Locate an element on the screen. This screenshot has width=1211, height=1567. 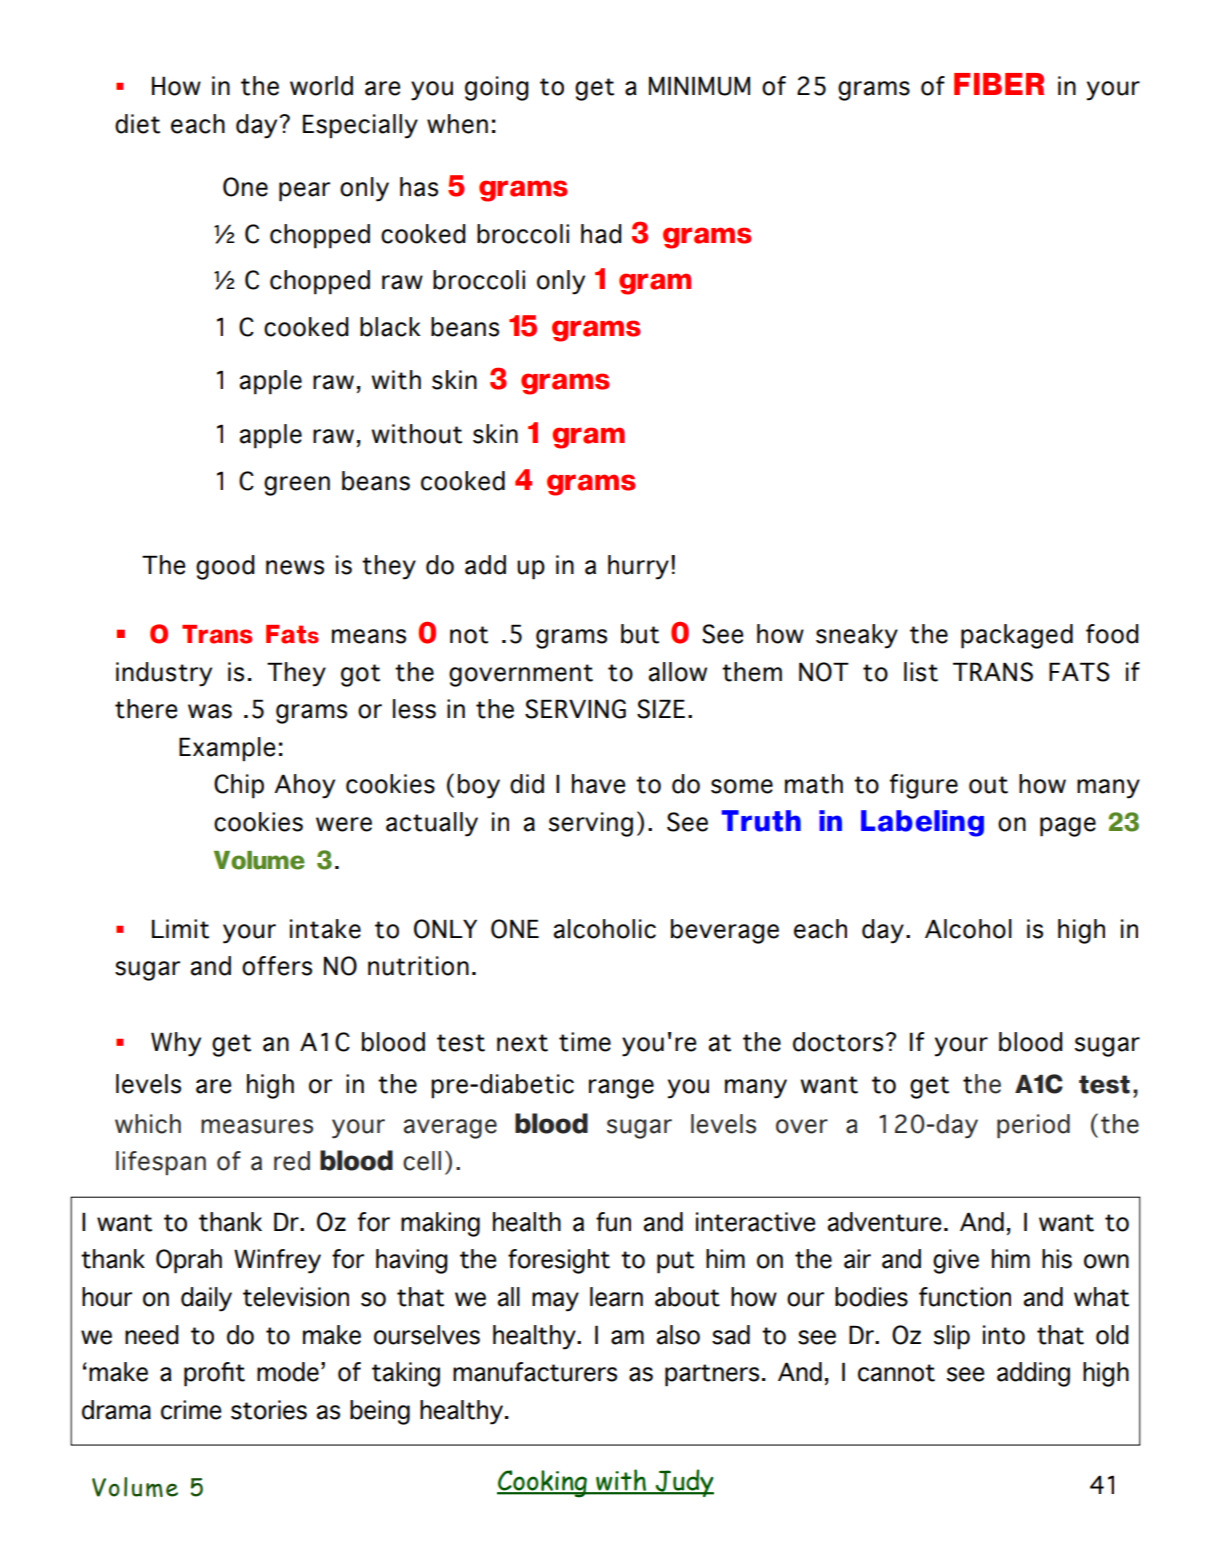
hurry is located at coordinates (638, 567).
